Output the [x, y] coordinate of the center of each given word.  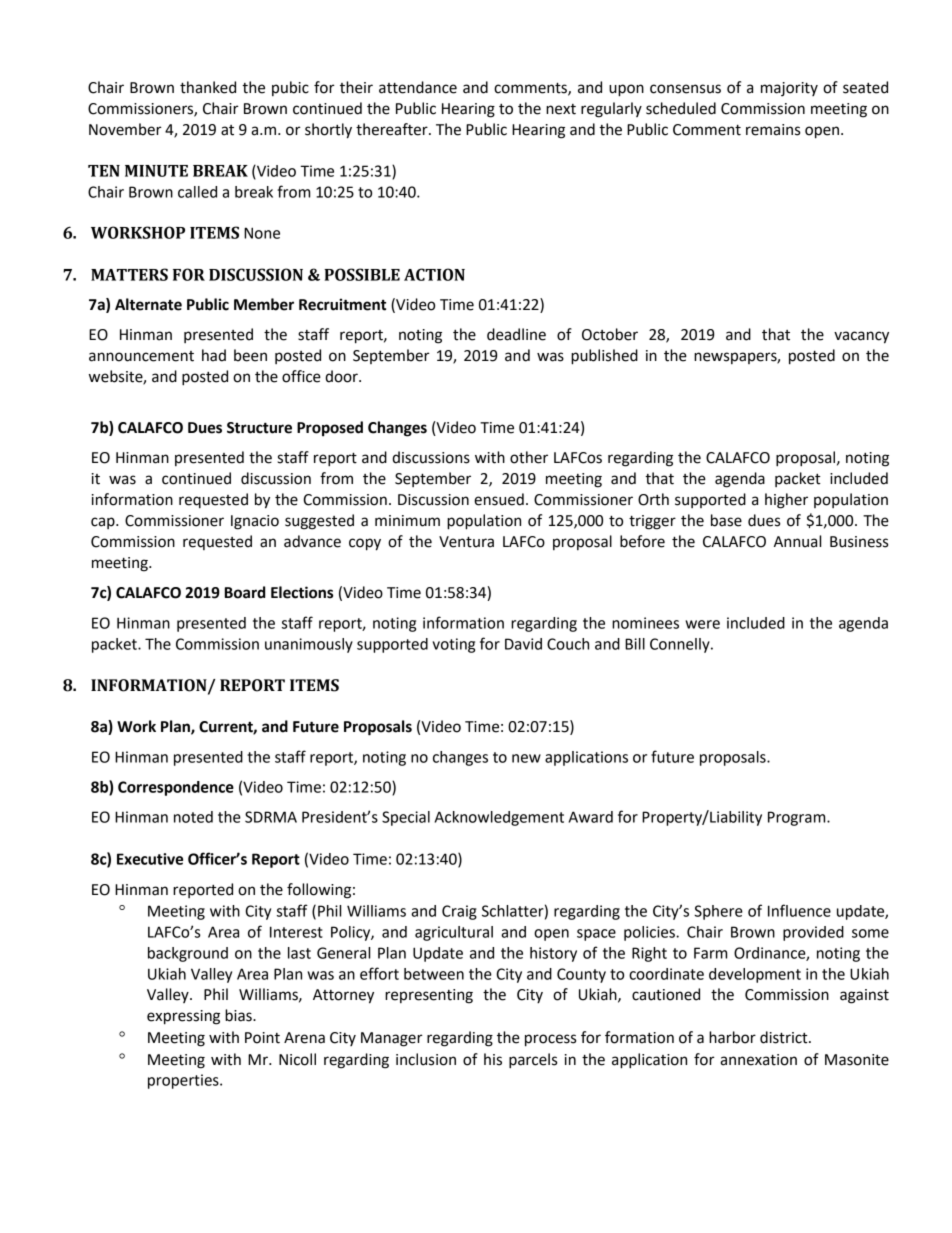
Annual [797, 541]
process [550, 1040]
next [561, 109]
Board [245, 592]
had [214, 355]
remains [773, 130]
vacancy [861, 337]
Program [798, 818]
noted [193, 817]
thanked [208, 87]
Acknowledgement [499, 818]
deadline [516, 334]
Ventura [466, 542]
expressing [183, 1017]
